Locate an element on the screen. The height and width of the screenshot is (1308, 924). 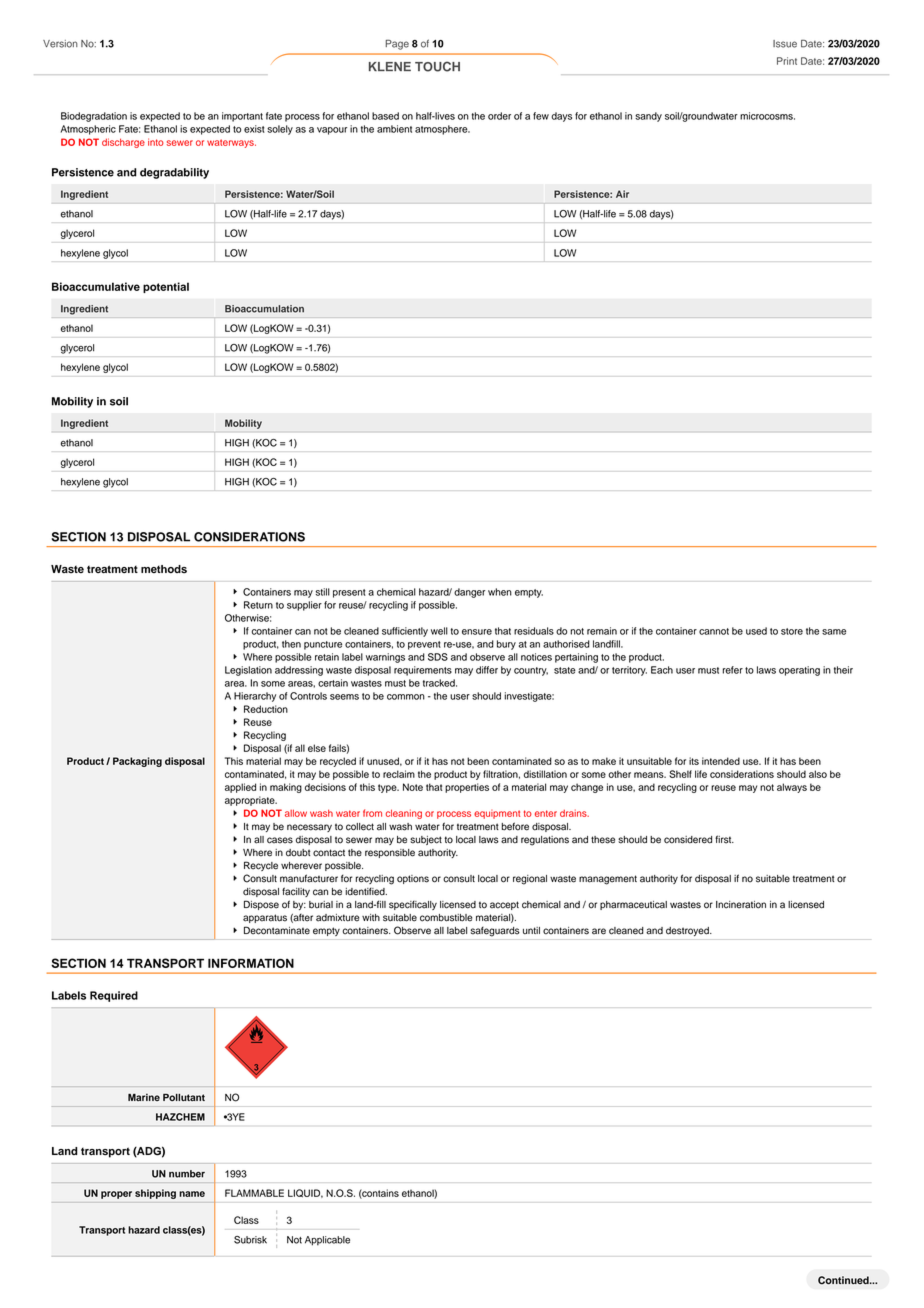
combustible is located at coordinates (446, 918).
